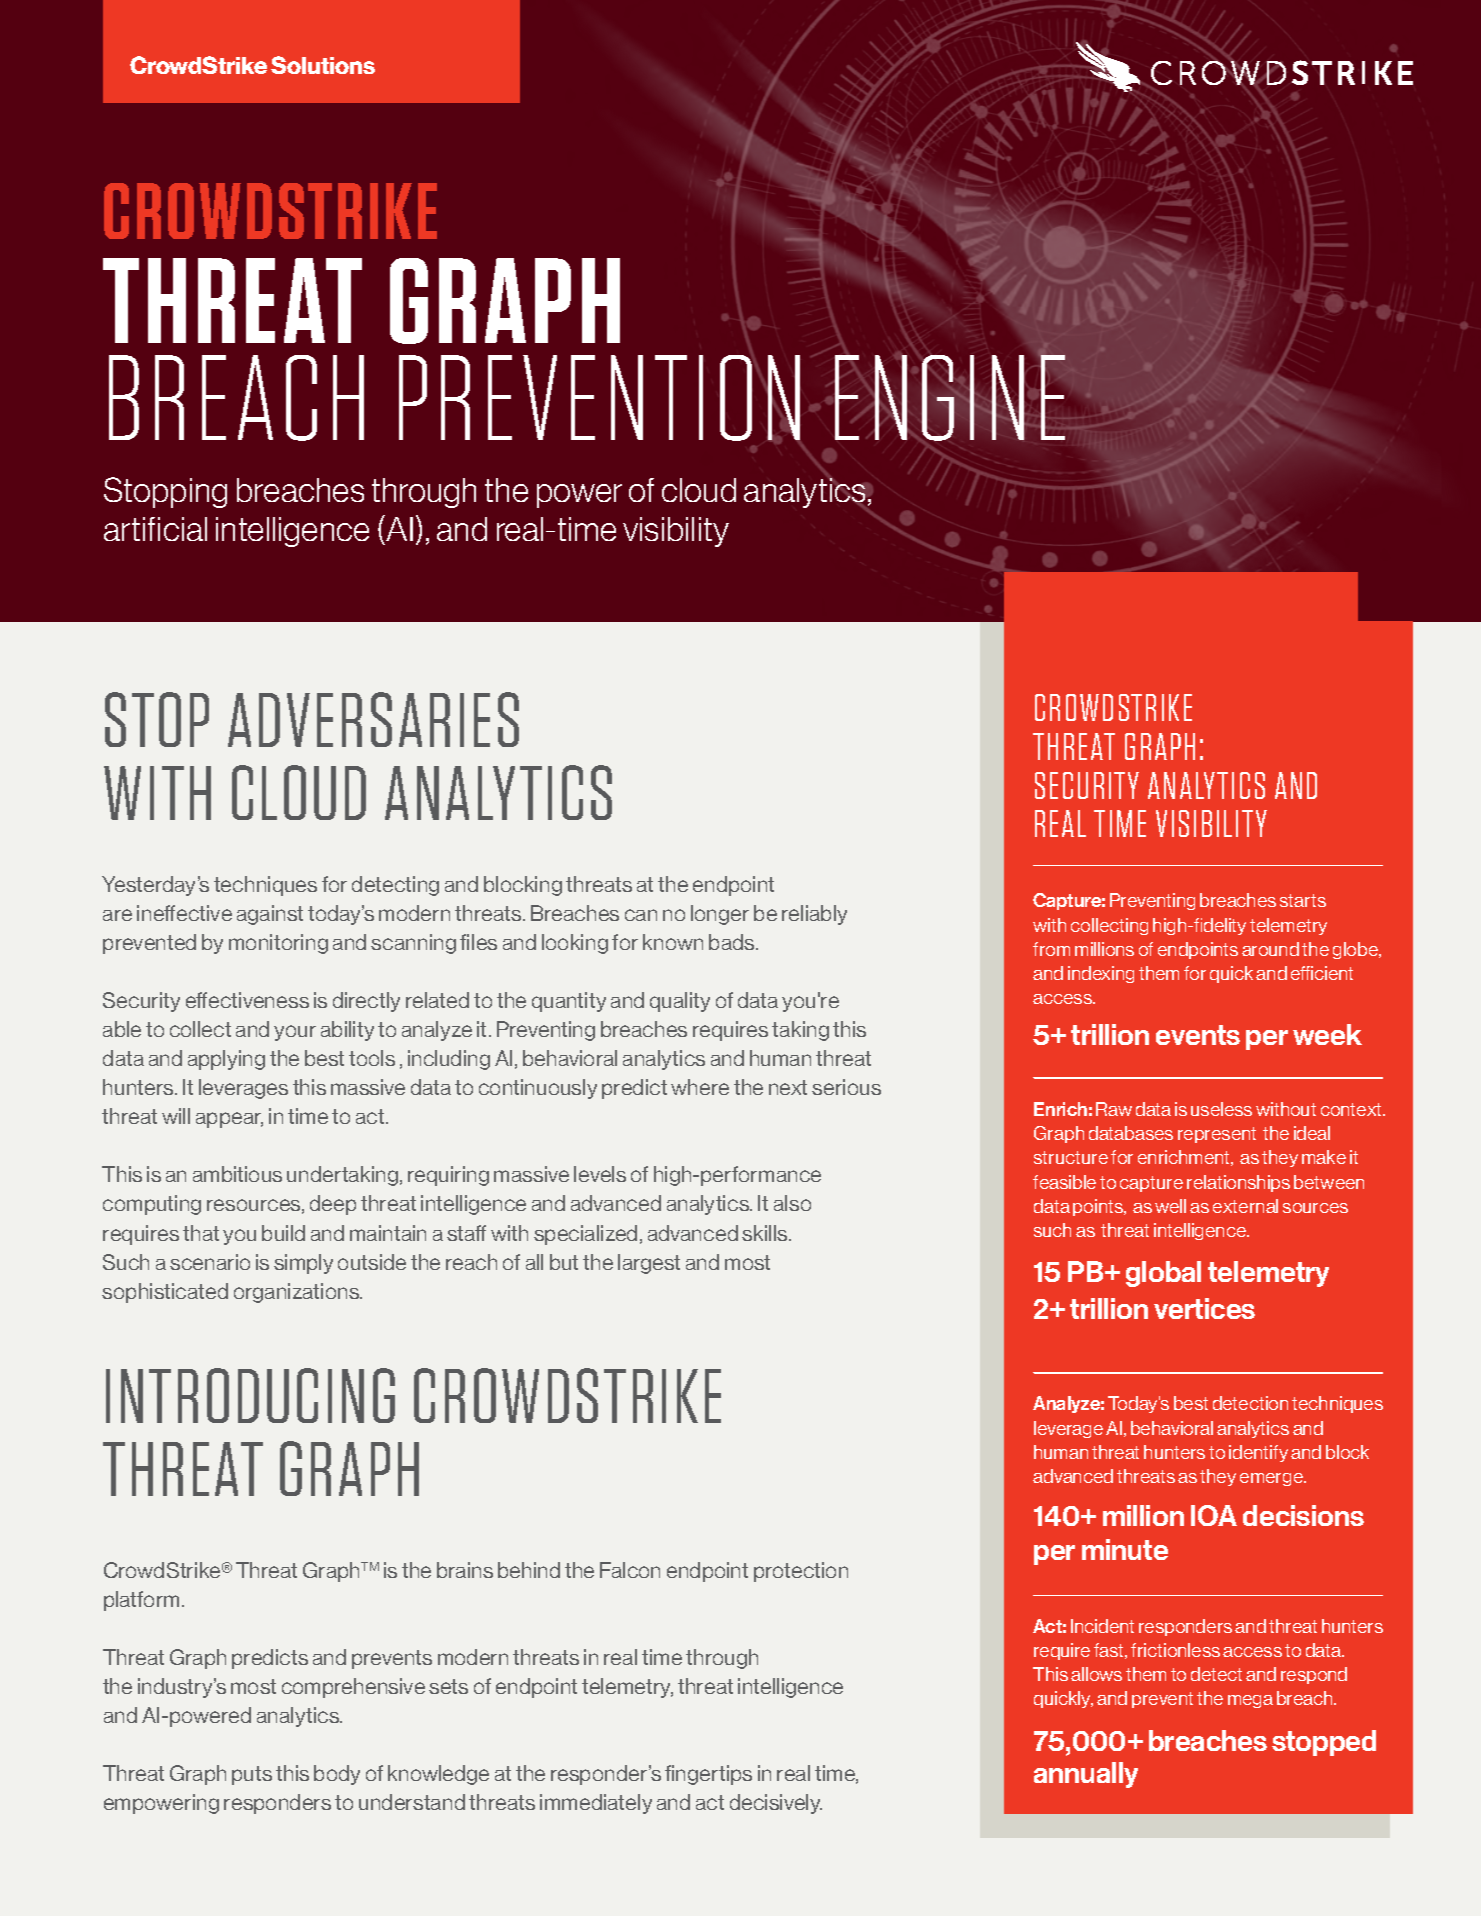 Image resolution: width=1481 pixels, height=1916 pixels. Describe the element at coordinates (708, 1775) in the screenshot. I see `fingertips` at that location.
